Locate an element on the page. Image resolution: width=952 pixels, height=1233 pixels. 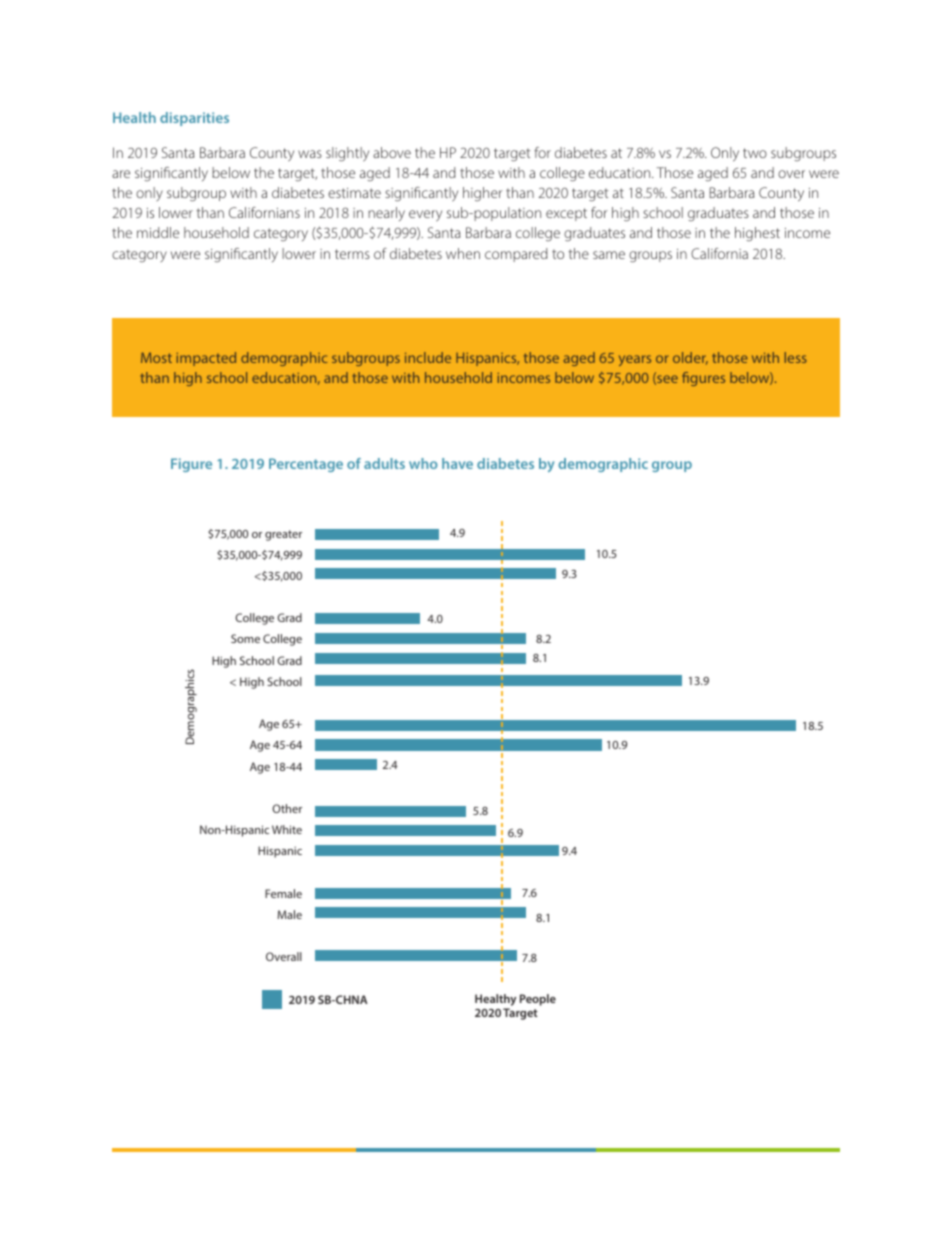
Other is located at coordinates (287, 808).
